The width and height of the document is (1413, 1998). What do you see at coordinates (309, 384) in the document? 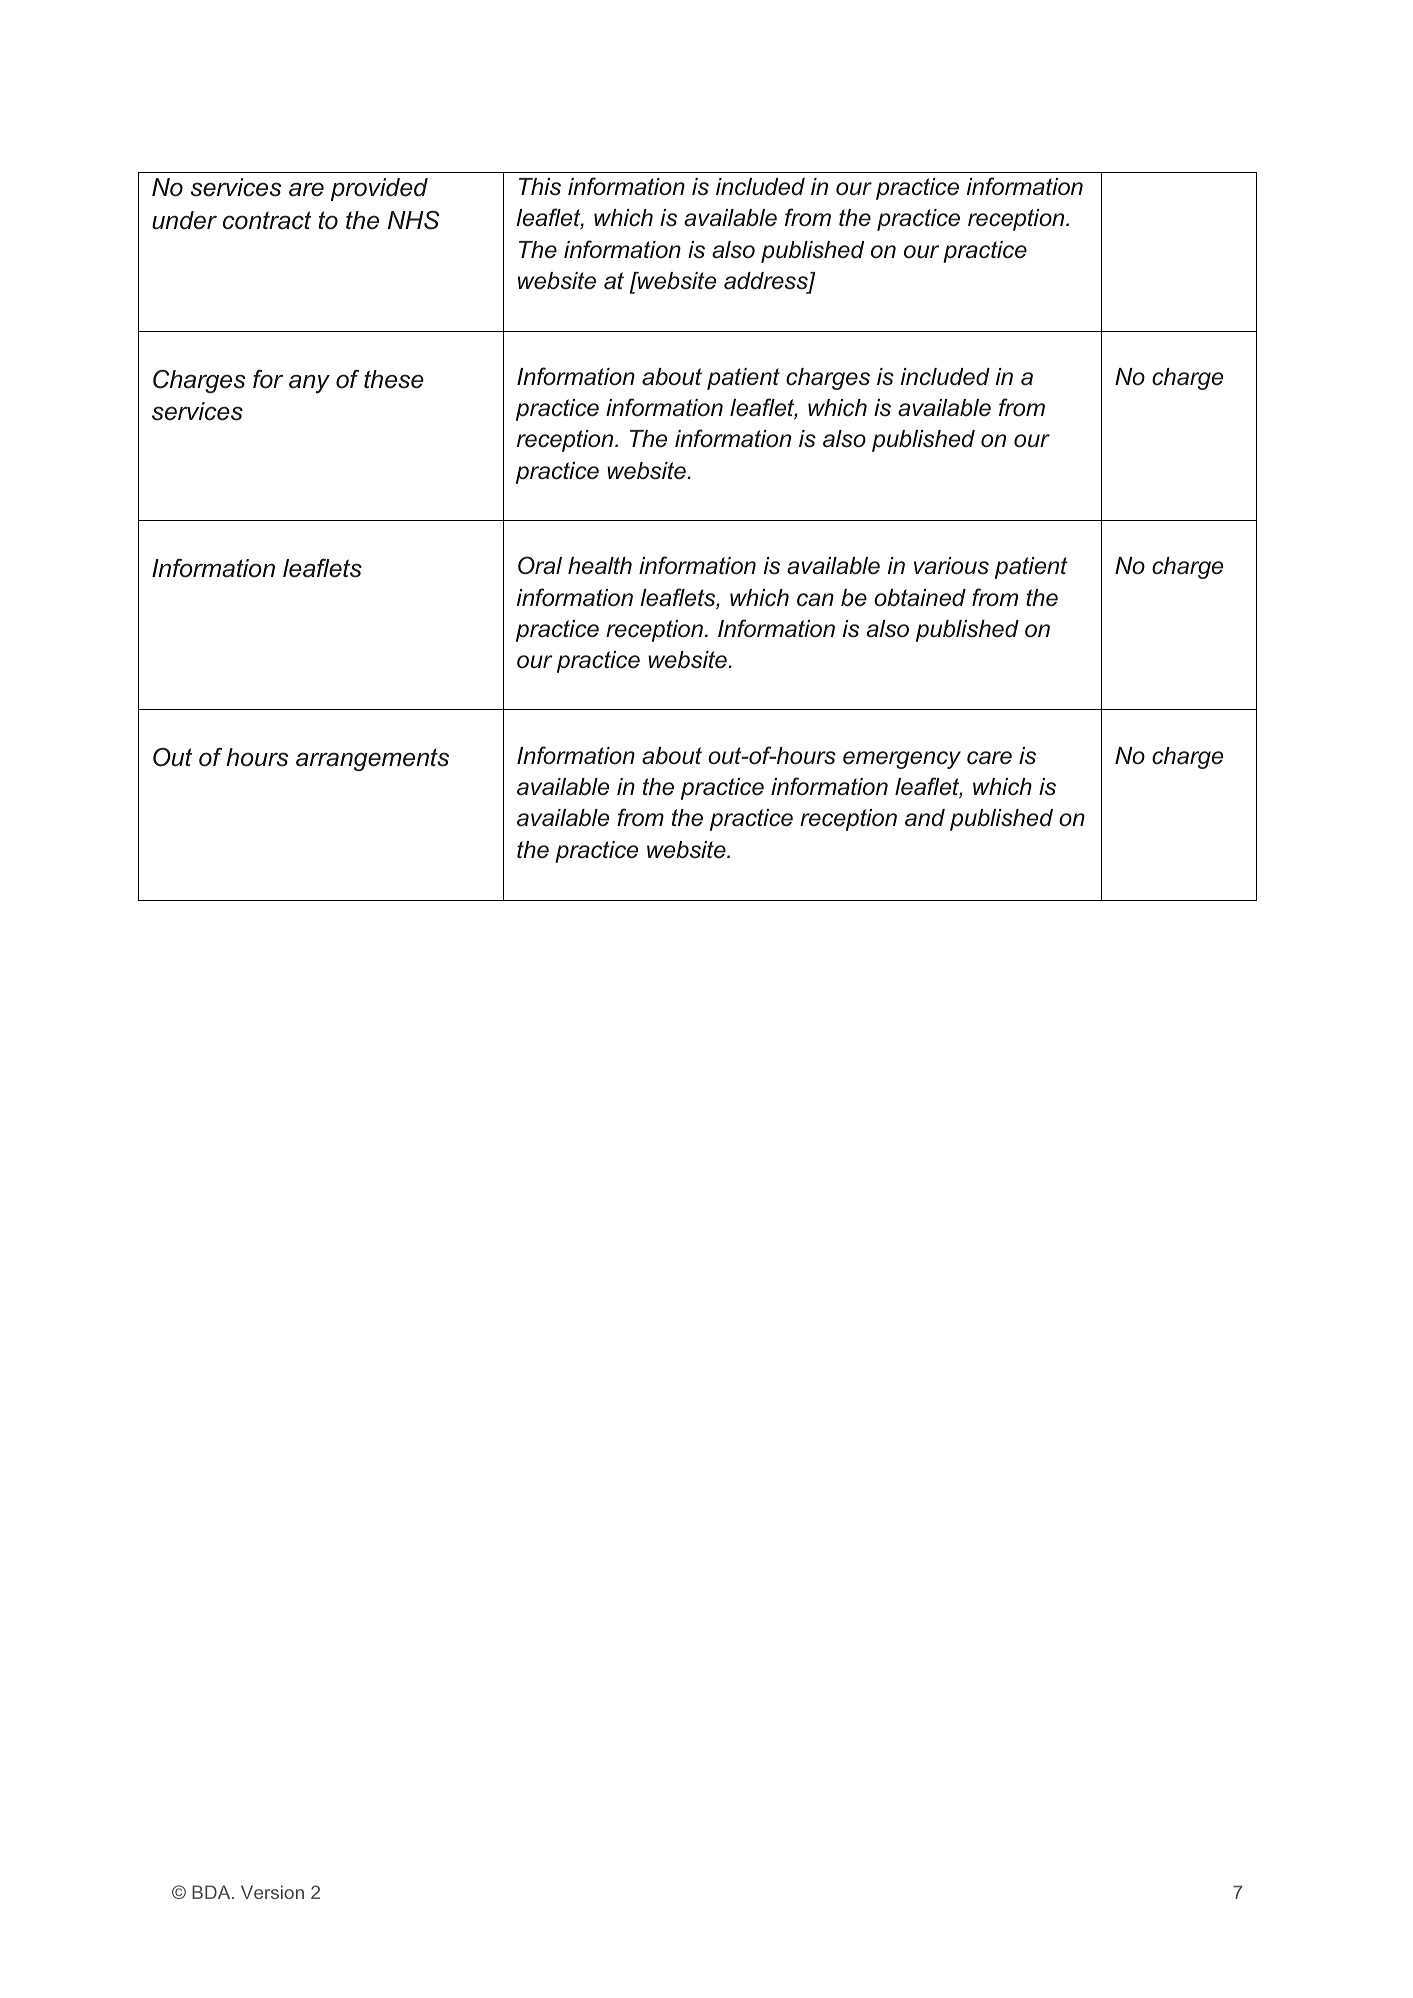
I see `any` at bounding box center [309, 384].
